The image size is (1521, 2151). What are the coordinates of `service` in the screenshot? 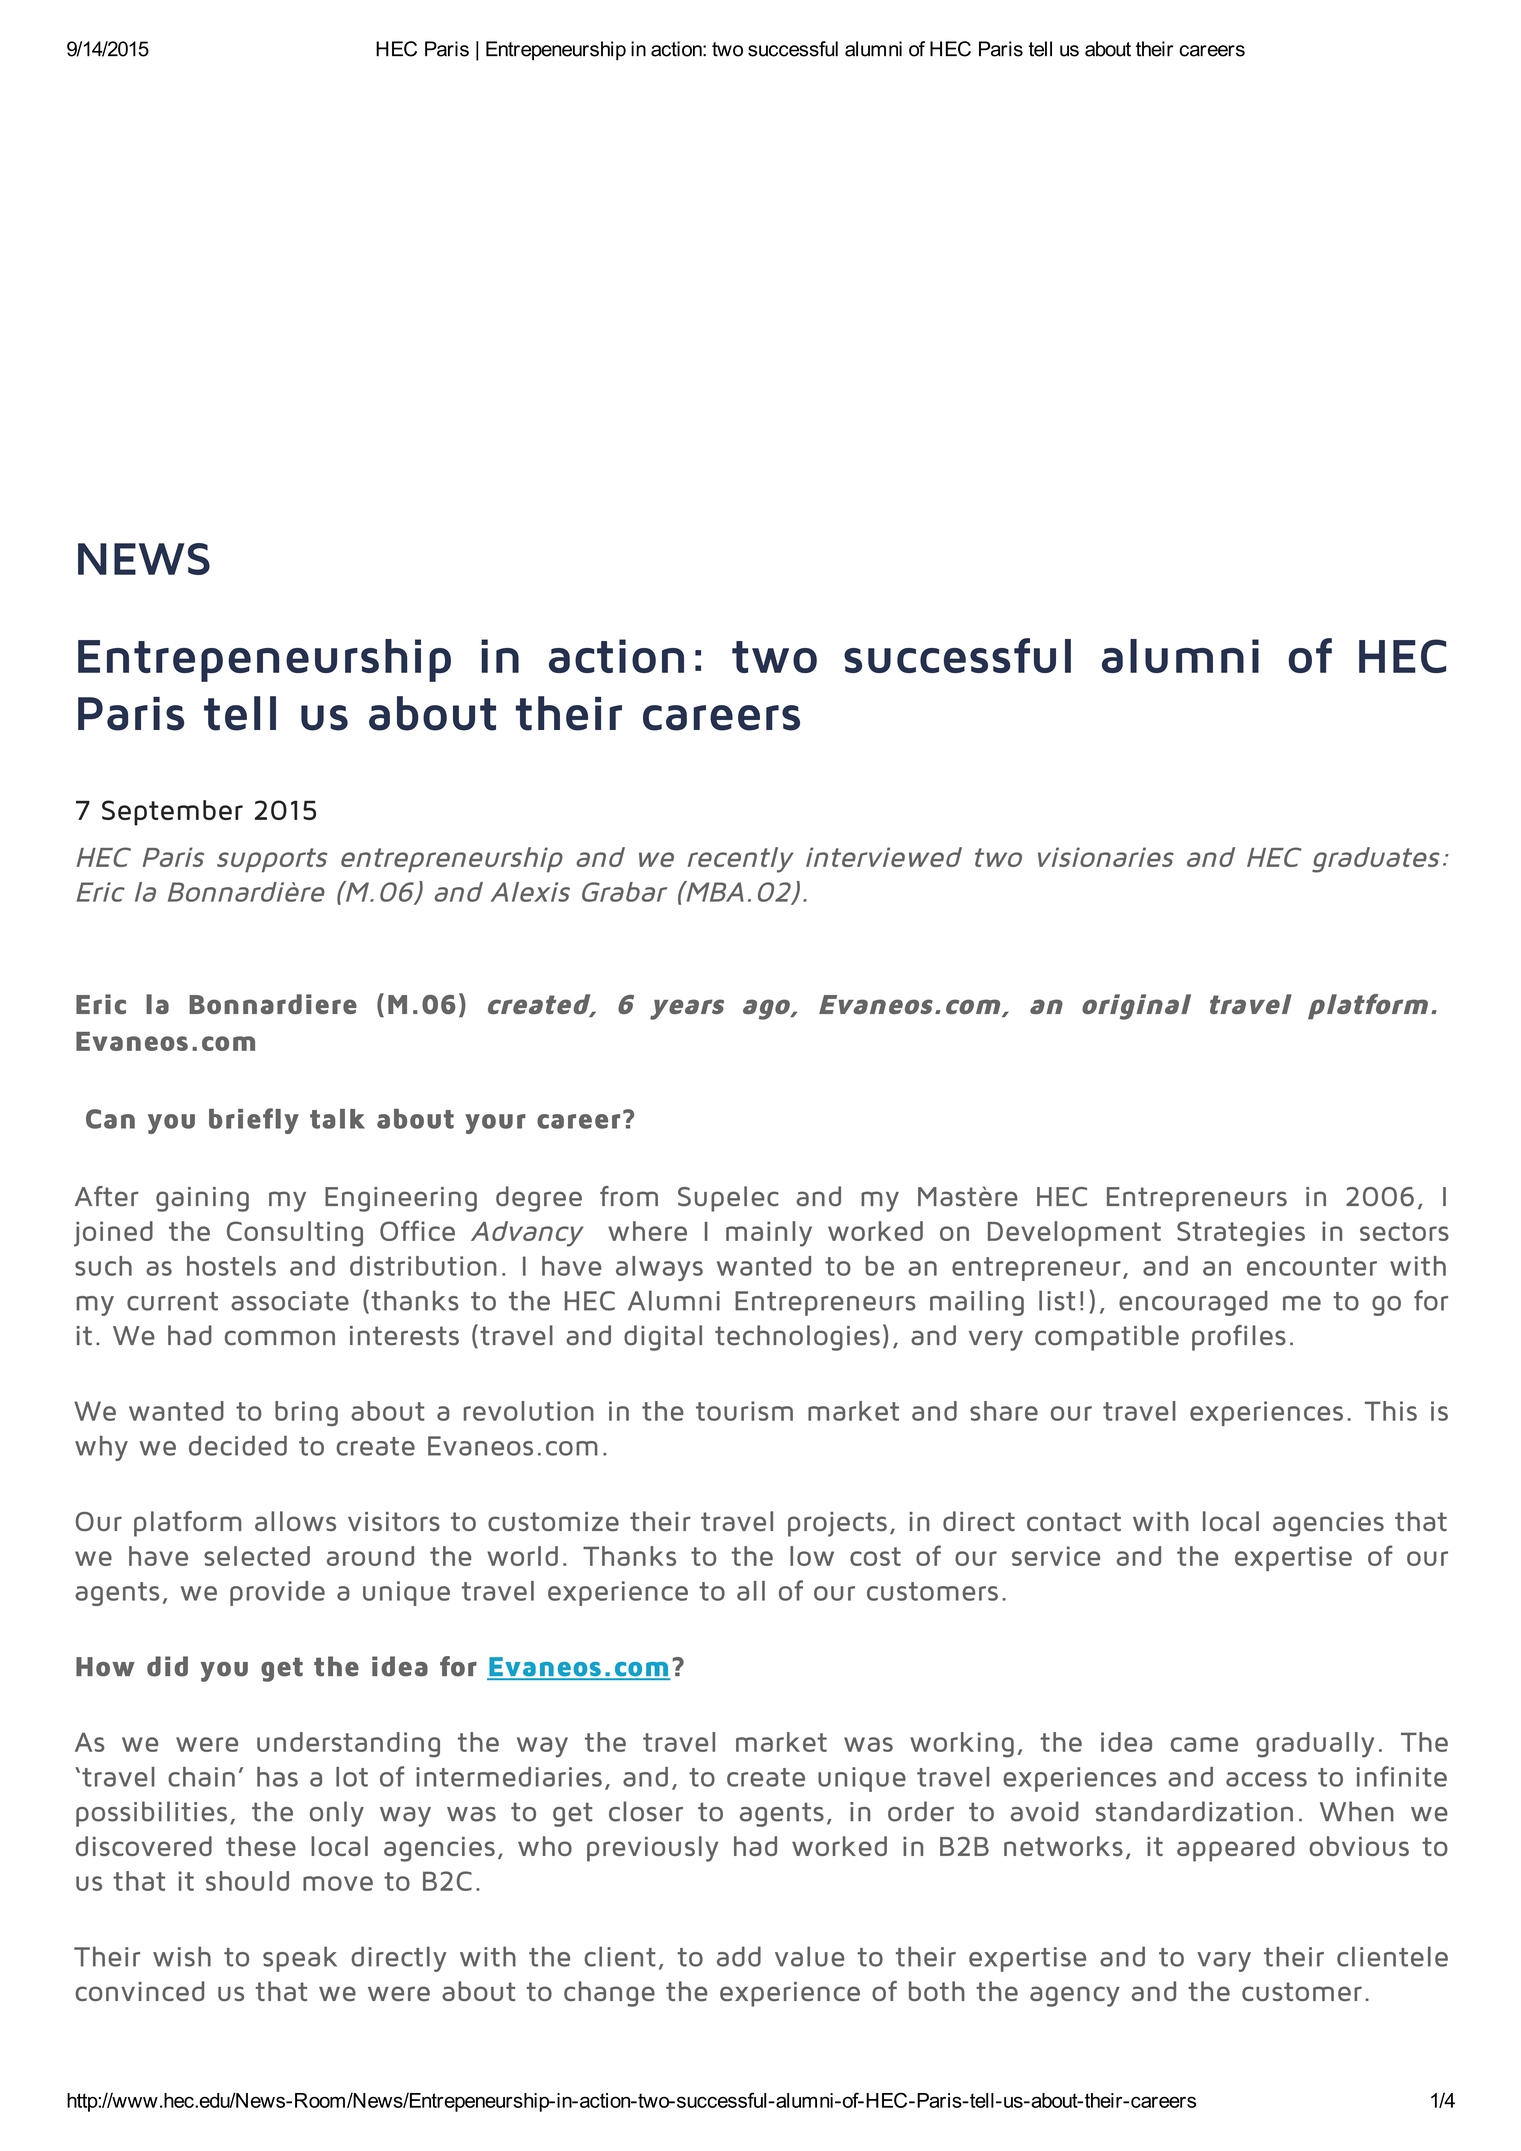 It's located at (1056, 1556).
